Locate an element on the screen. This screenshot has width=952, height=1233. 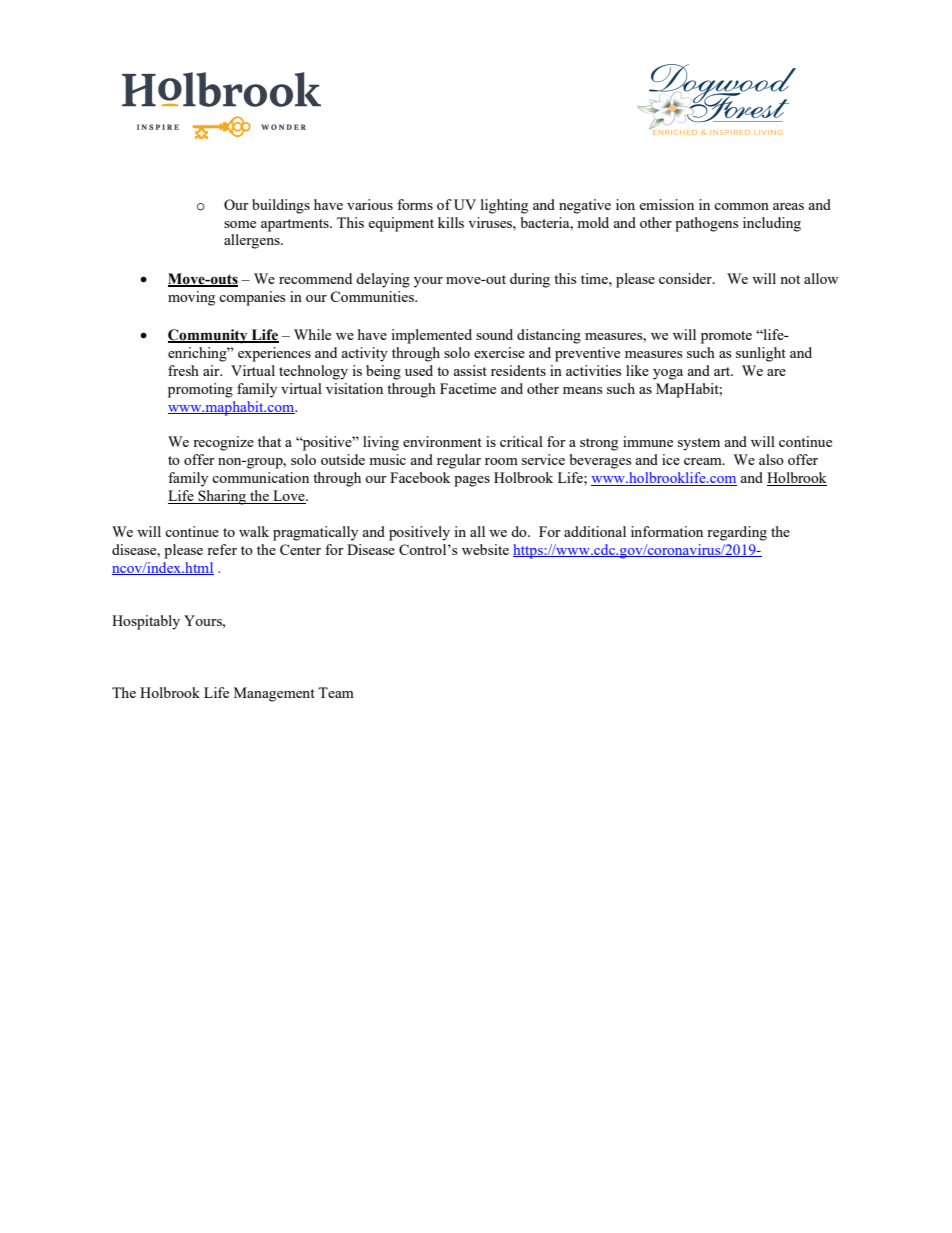
website is located at coordinates (485, 549).
